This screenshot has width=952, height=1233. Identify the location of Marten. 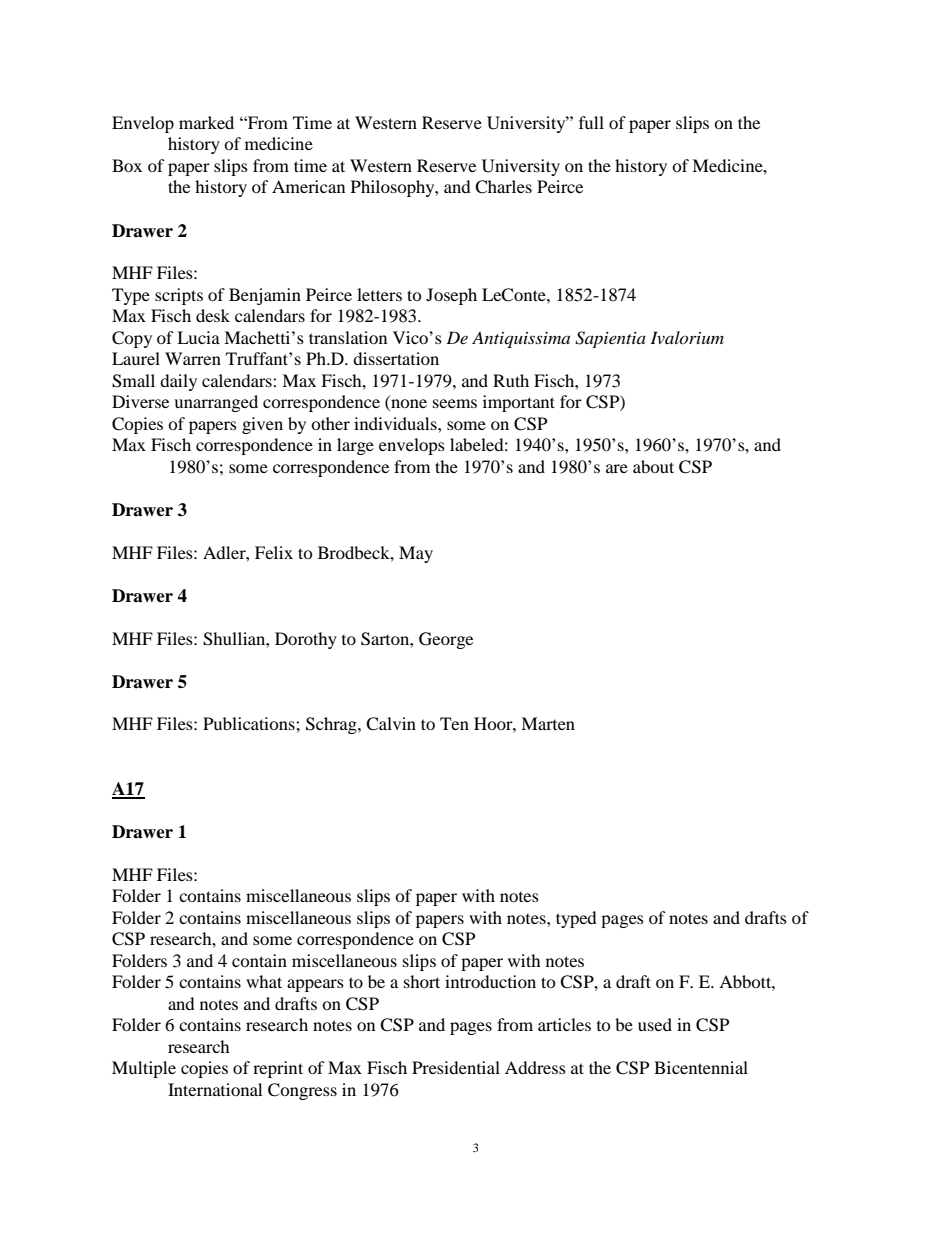
(548, 723).
